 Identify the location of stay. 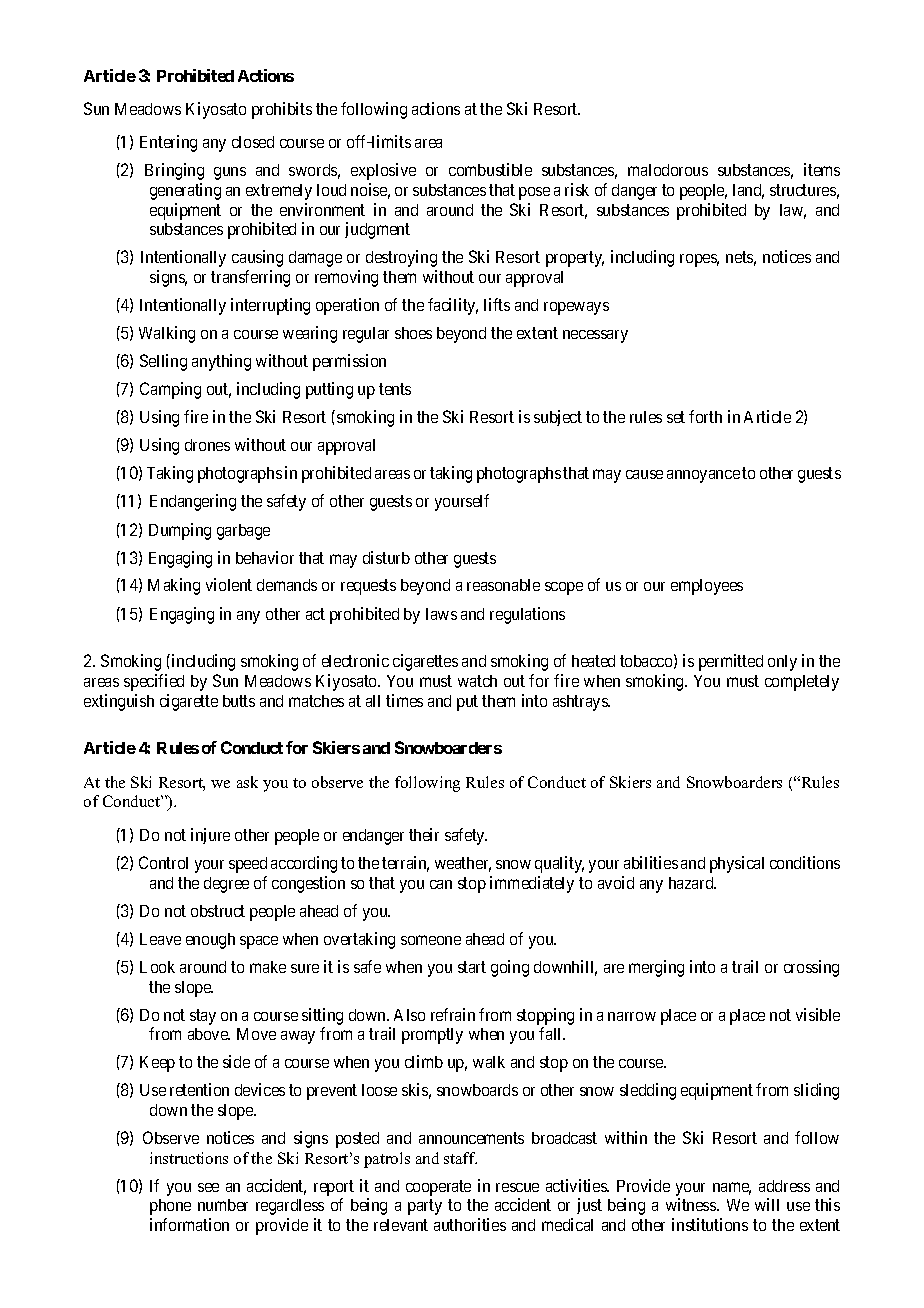
(203, 1017).
